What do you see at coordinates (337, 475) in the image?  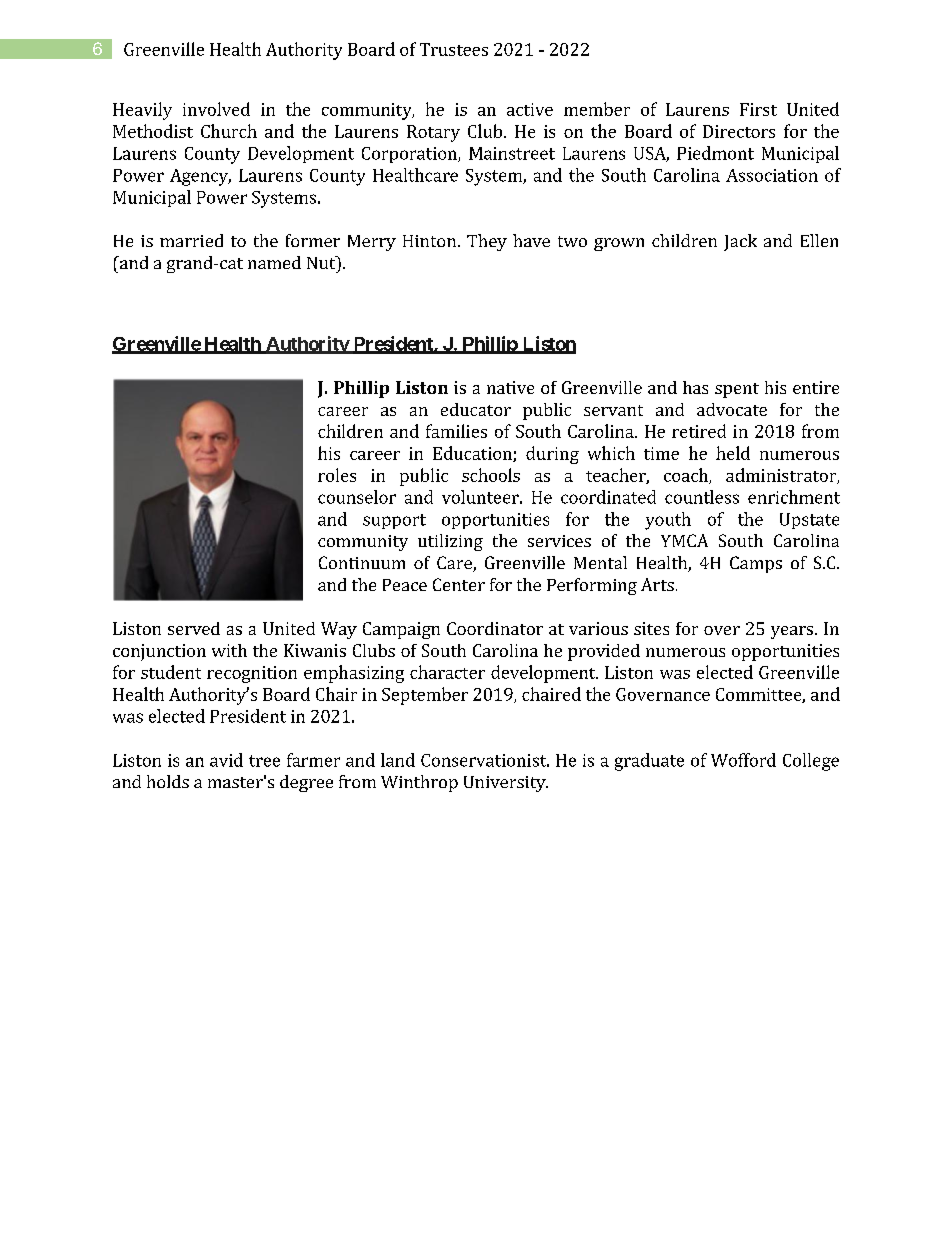 I see `roles` at bounding box center [337, 475].
